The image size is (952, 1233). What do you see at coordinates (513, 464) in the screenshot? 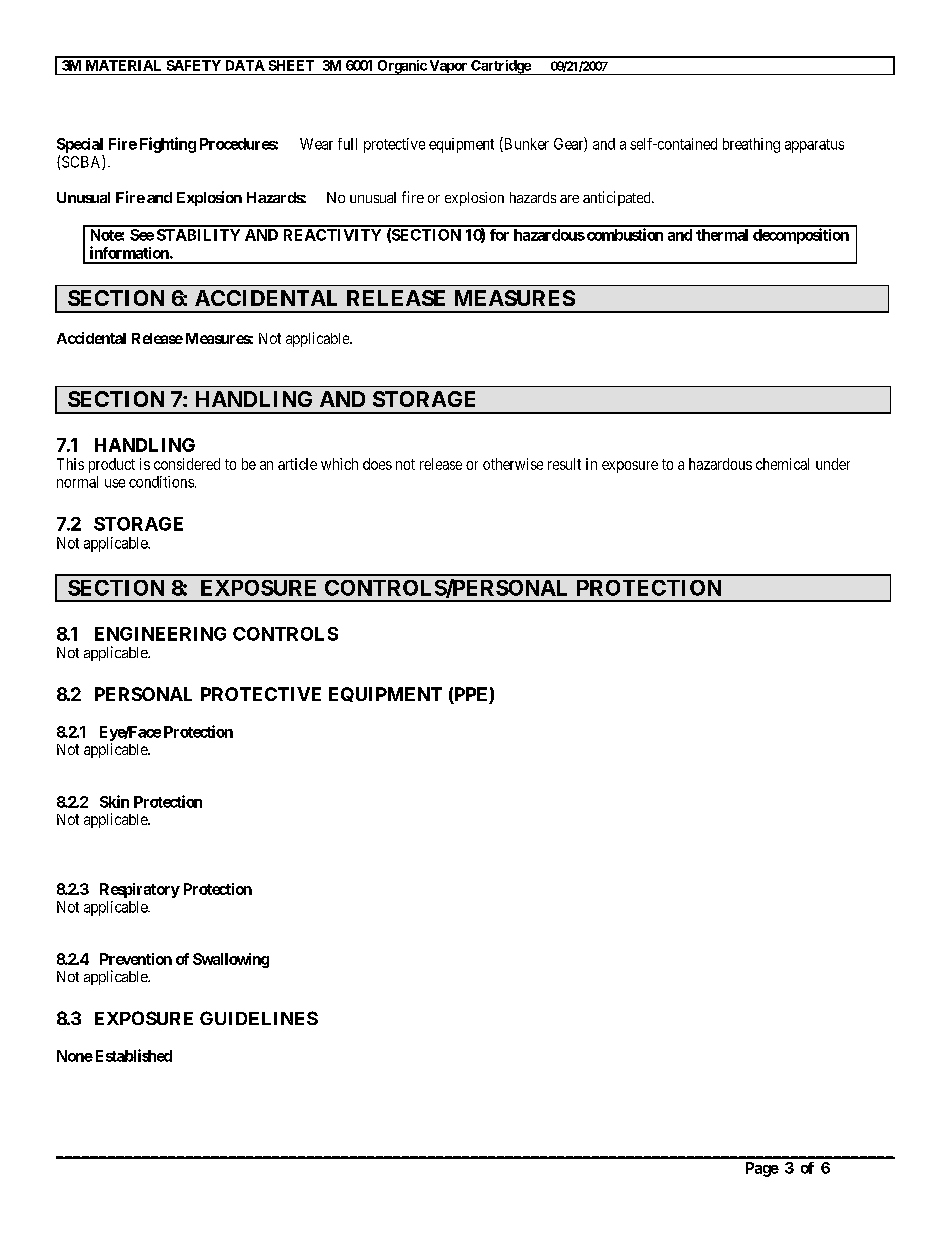
I see `otherwise` at bounding box center [513, 464].
